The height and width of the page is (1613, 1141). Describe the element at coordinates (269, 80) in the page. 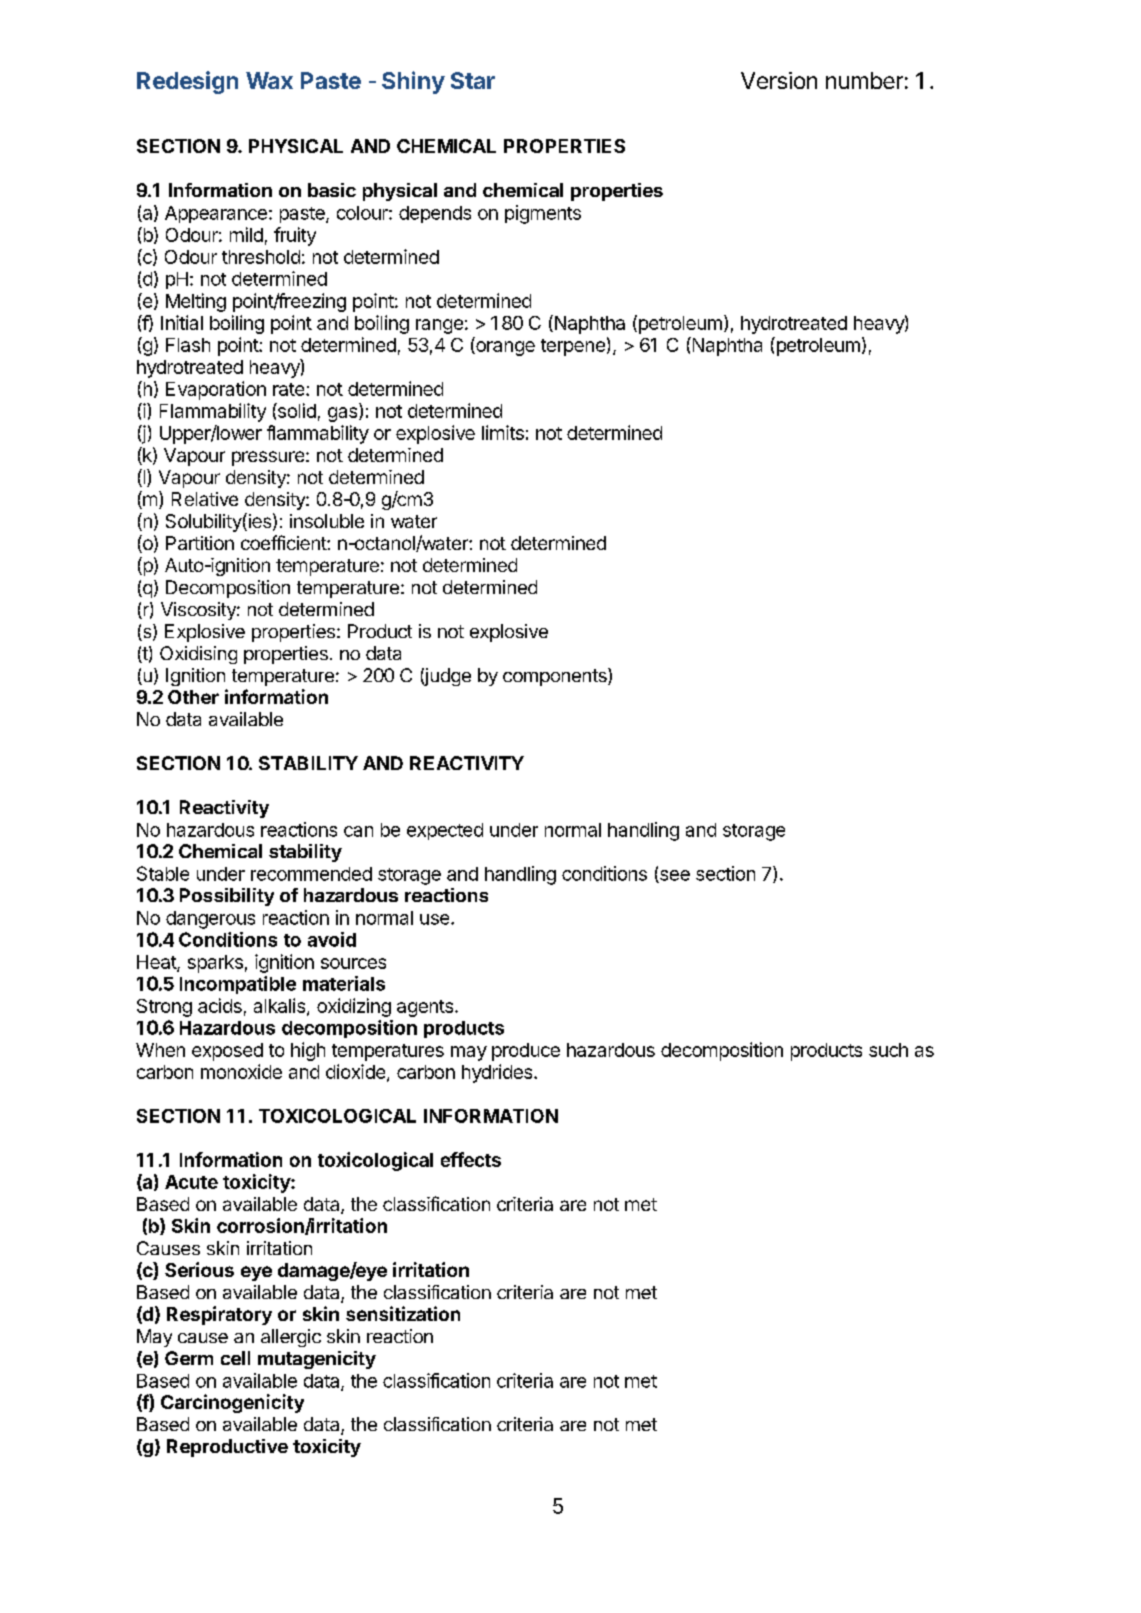

I see `Wax` at that location.
